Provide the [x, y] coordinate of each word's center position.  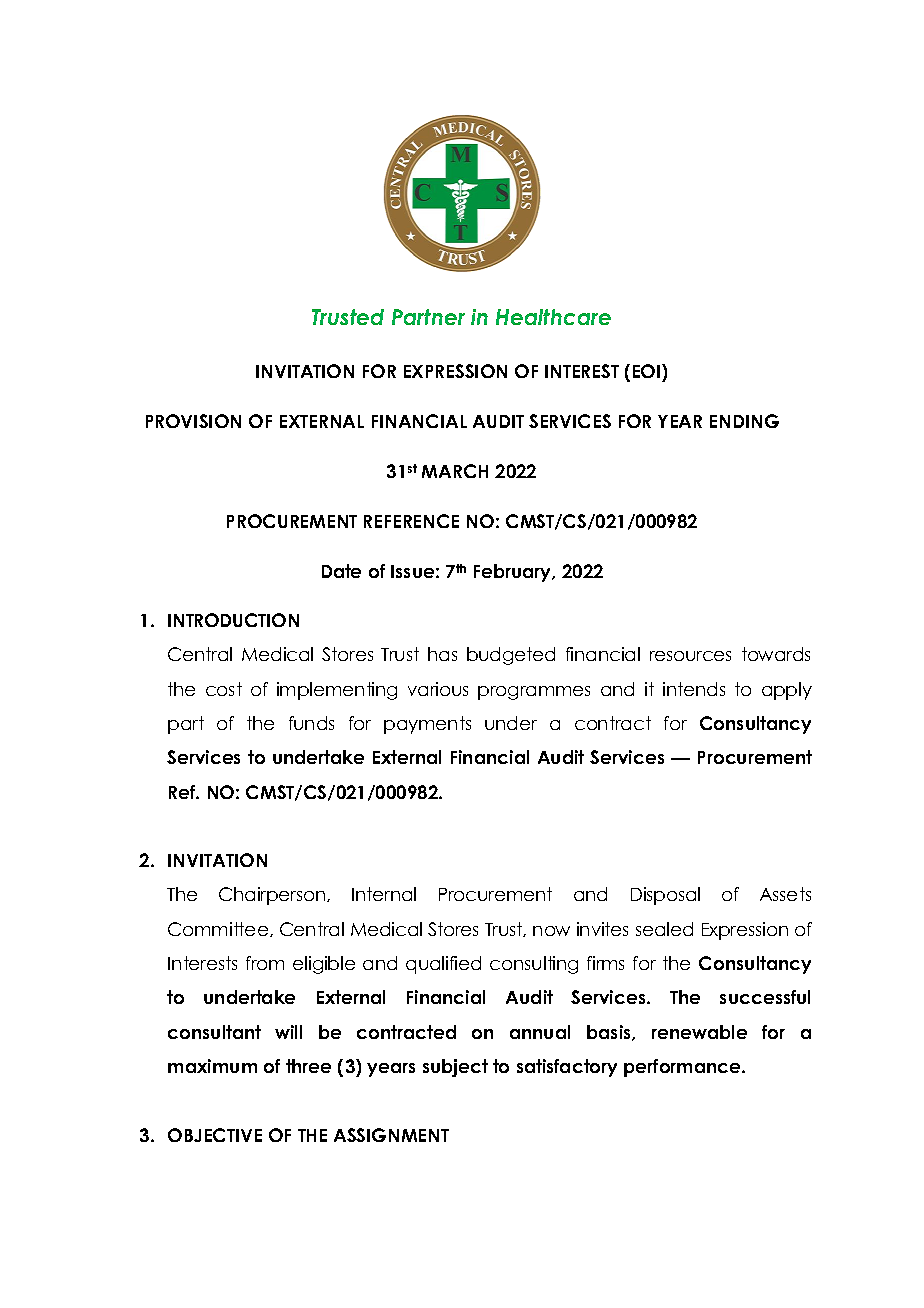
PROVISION [193, 421]
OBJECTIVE [215, 1135]
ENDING [744, 421]
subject [455, 1068]
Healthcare [553, 317]
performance [683, 1068]
